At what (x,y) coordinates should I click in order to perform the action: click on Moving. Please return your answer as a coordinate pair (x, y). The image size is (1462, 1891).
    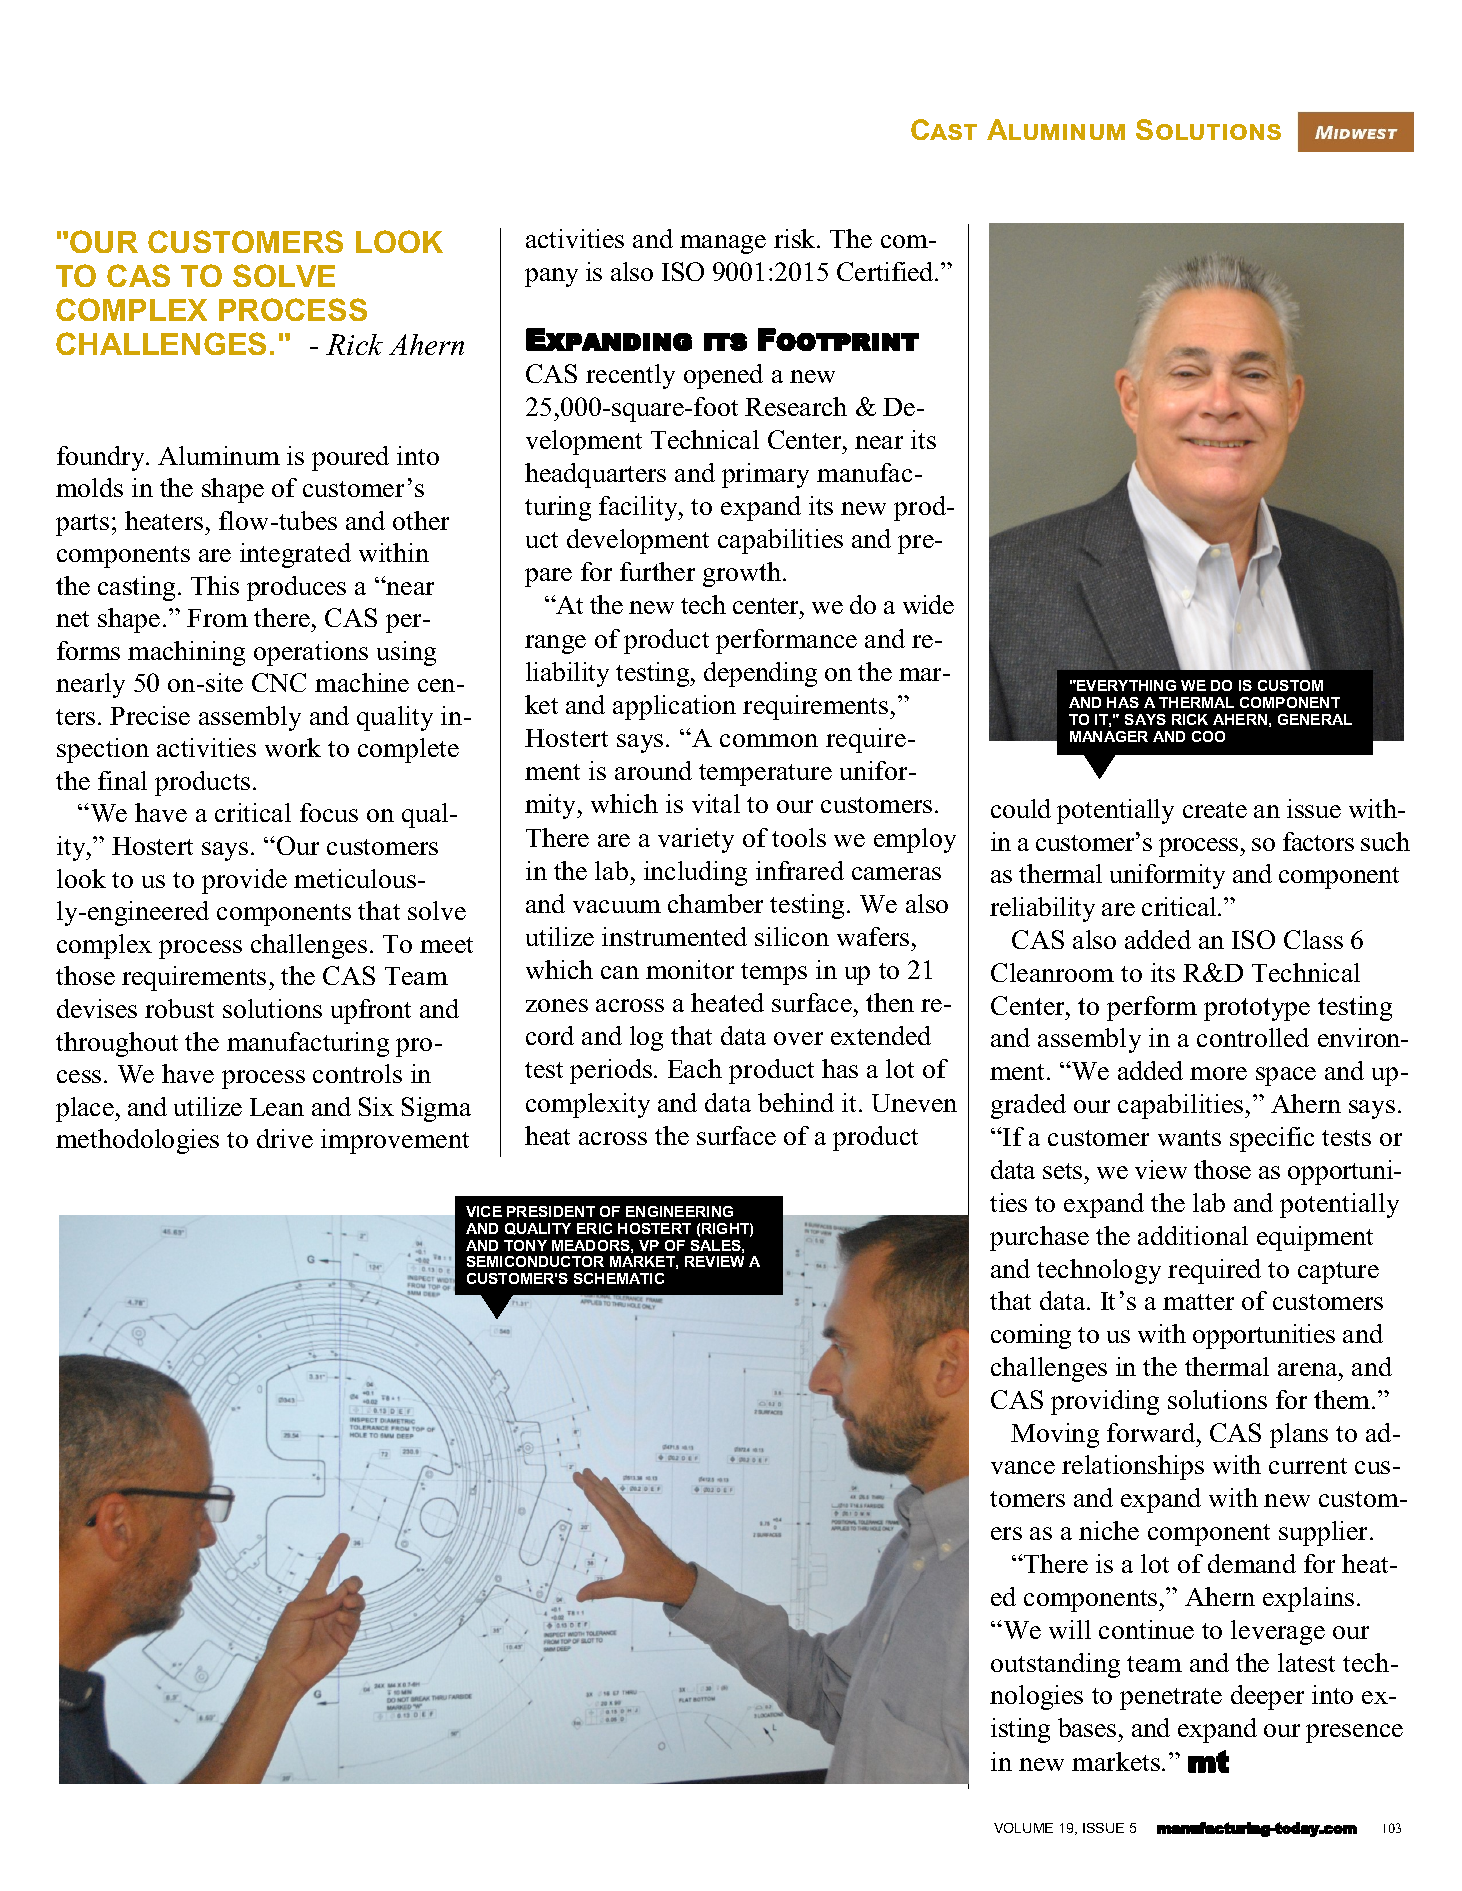
    Looking at the image, I should click on (1055, 1435).
